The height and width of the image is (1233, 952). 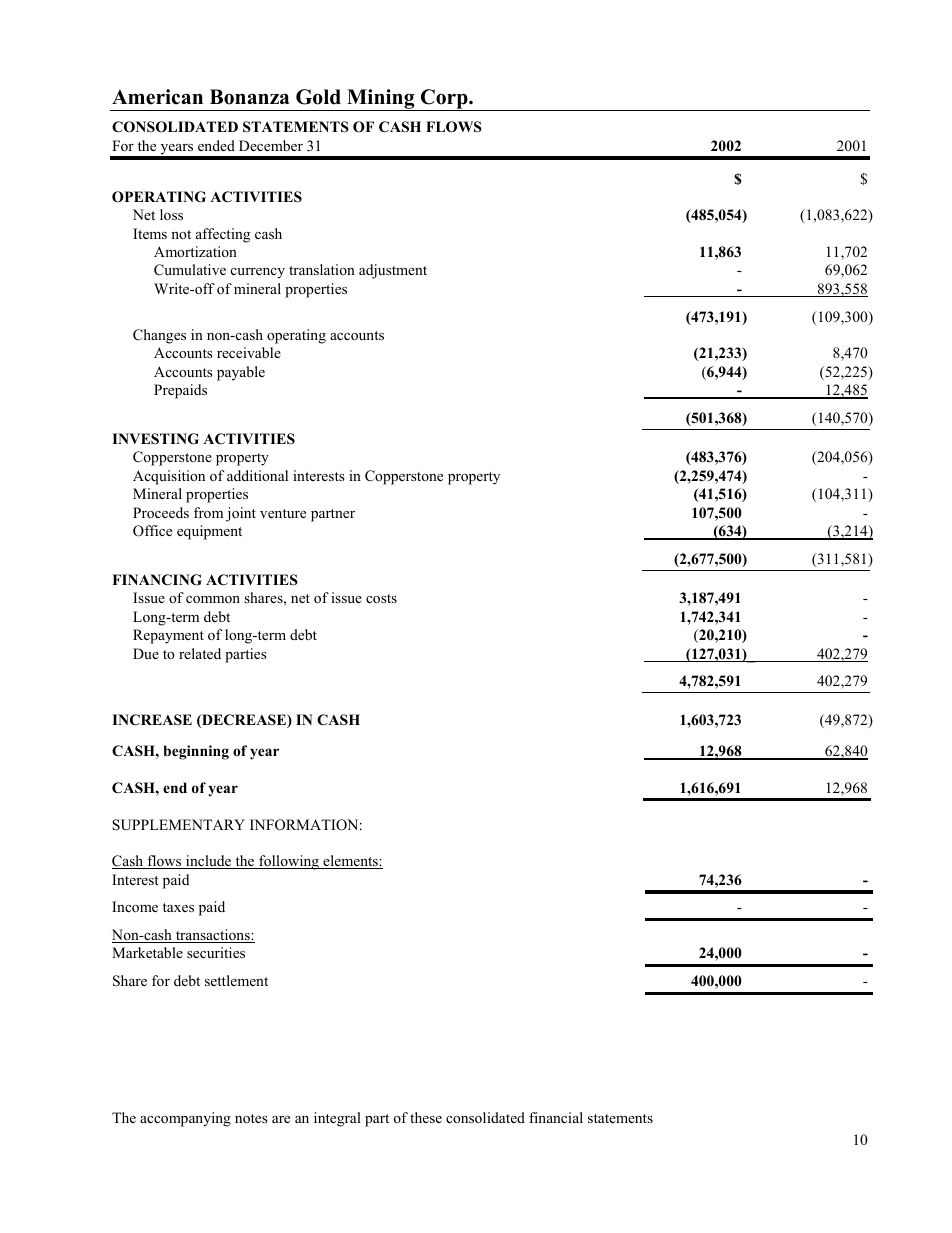 What do you see at coordinates (236, 980) in the image?
I see `settlement` at bounding box center [236, 980].
